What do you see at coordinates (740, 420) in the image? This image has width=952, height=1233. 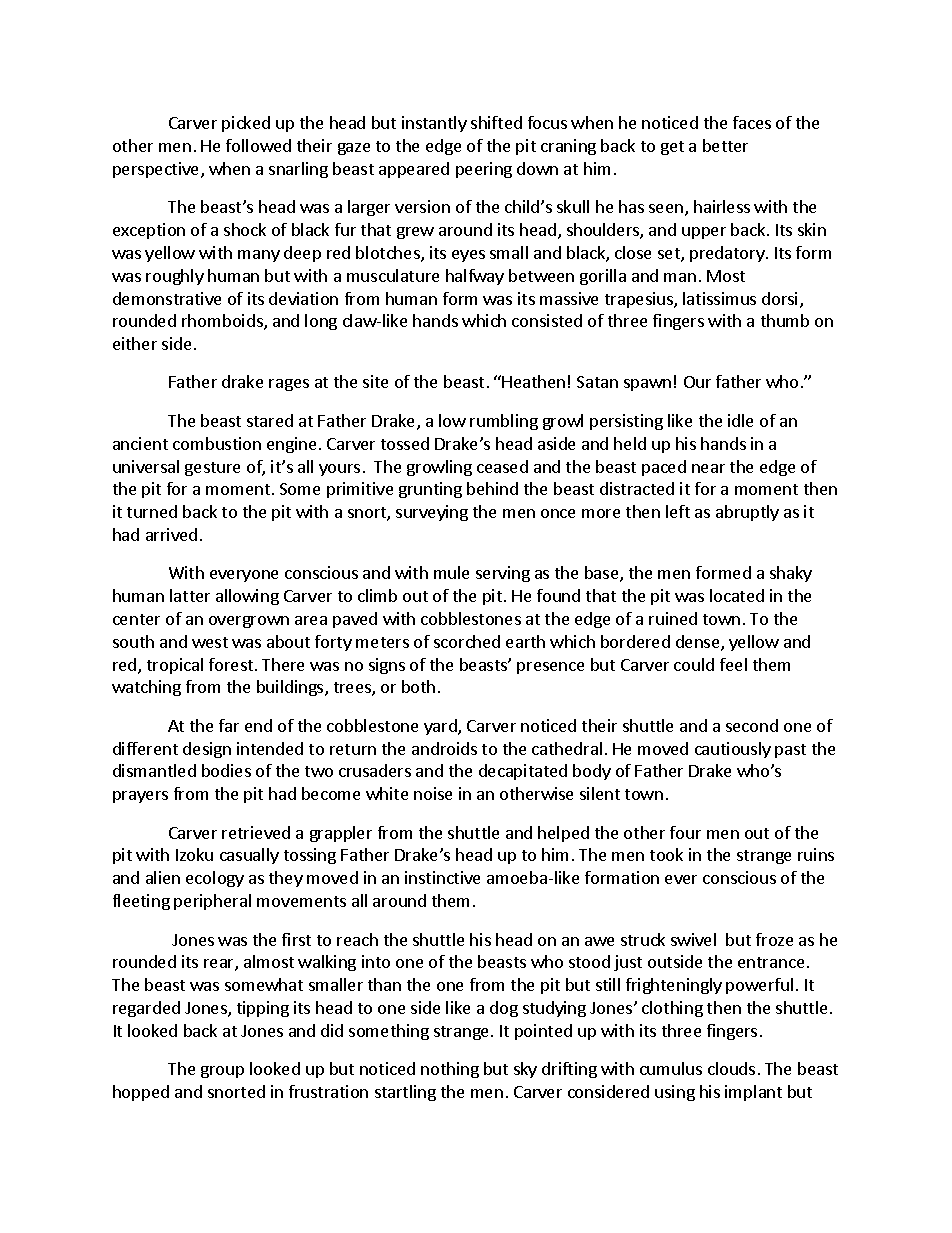 I see `idle` at bounding box center [740, 420].
